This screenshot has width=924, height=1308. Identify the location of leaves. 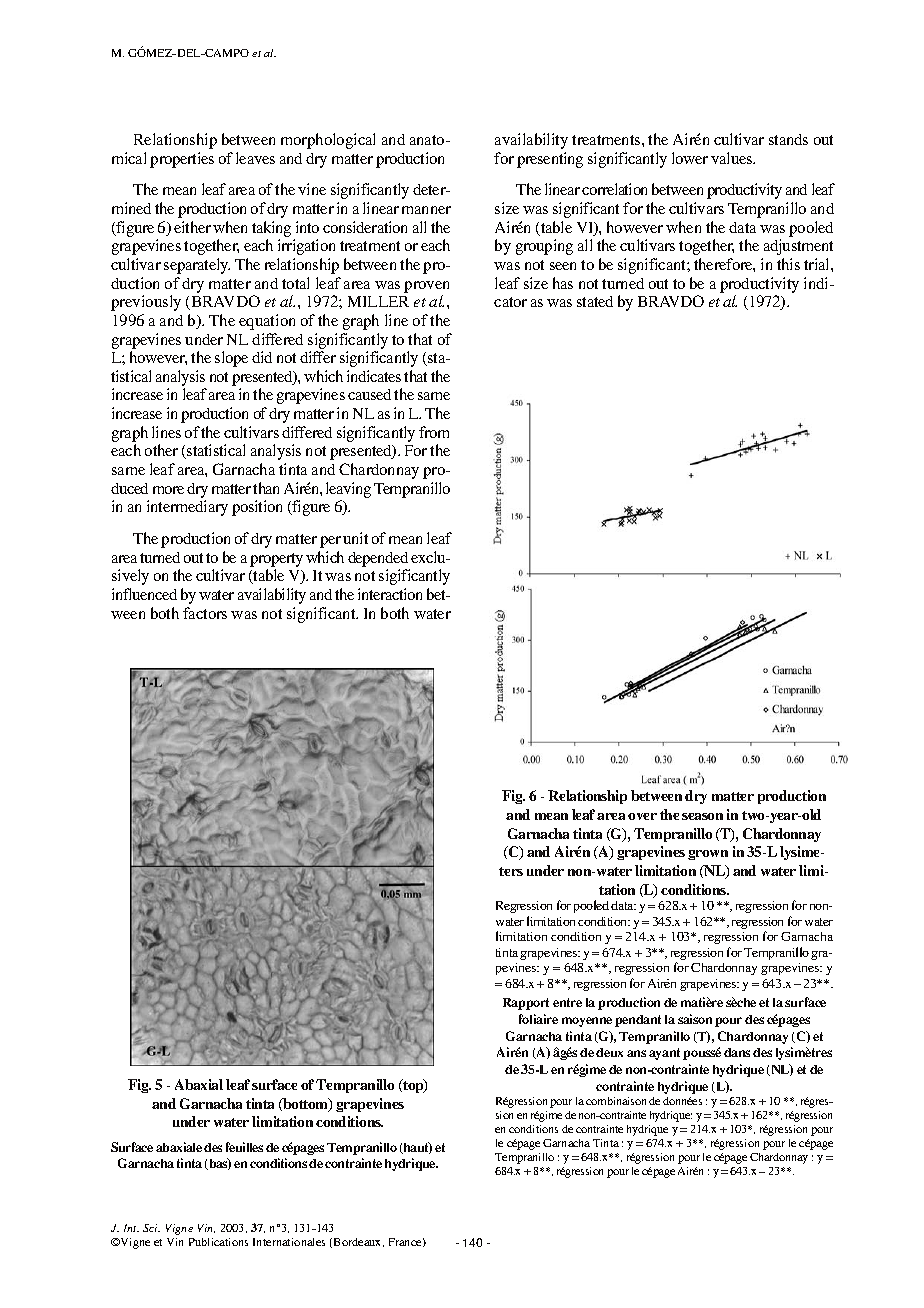
(255, 158).
